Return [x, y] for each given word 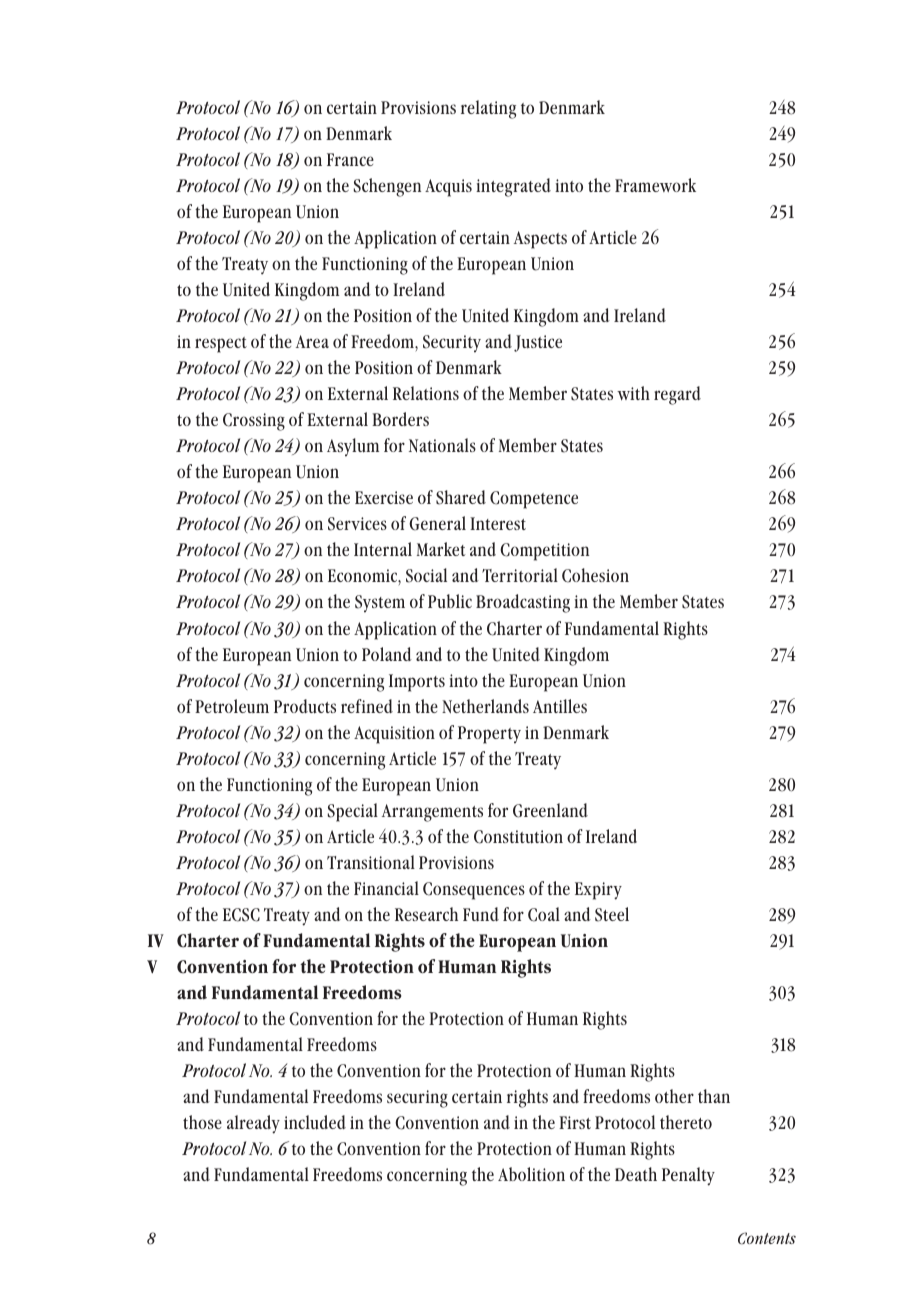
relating [488, 109]
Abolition [531, 1174]
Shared [461, 497]
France [350, 159]
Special [353, 812]
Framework [655, 185]
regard [677, 395]
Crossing [254, 422]
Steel [612, 914]
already [253, 1124]
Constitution [518, 837]
